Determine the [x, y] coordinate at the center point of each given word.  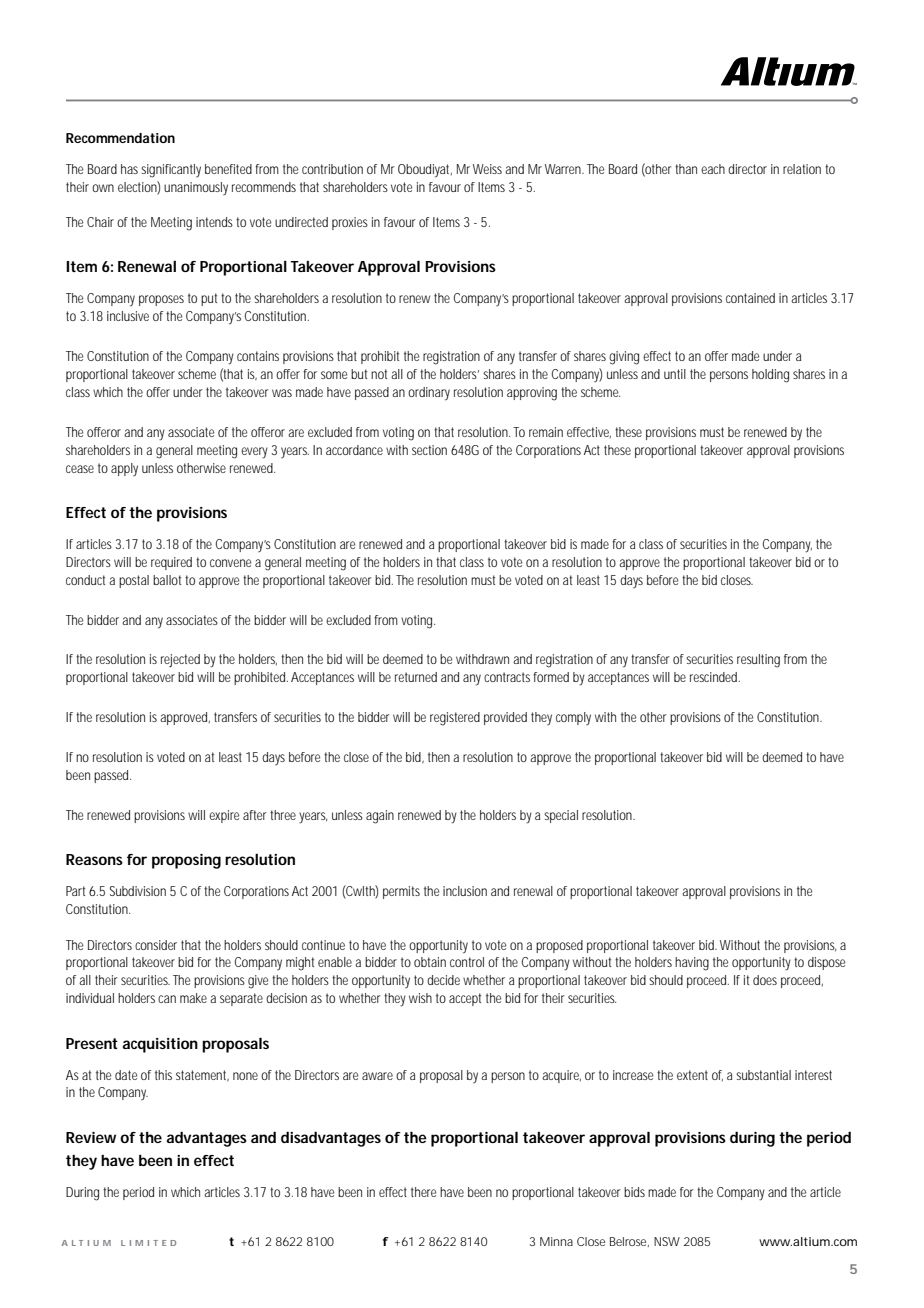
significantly [171, 171]
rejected [180, 660]
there [423, 1192]
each [713, 169]
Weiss [487, 169]
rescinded [715, 677]
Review [91, 1137]
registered [455, 719]
